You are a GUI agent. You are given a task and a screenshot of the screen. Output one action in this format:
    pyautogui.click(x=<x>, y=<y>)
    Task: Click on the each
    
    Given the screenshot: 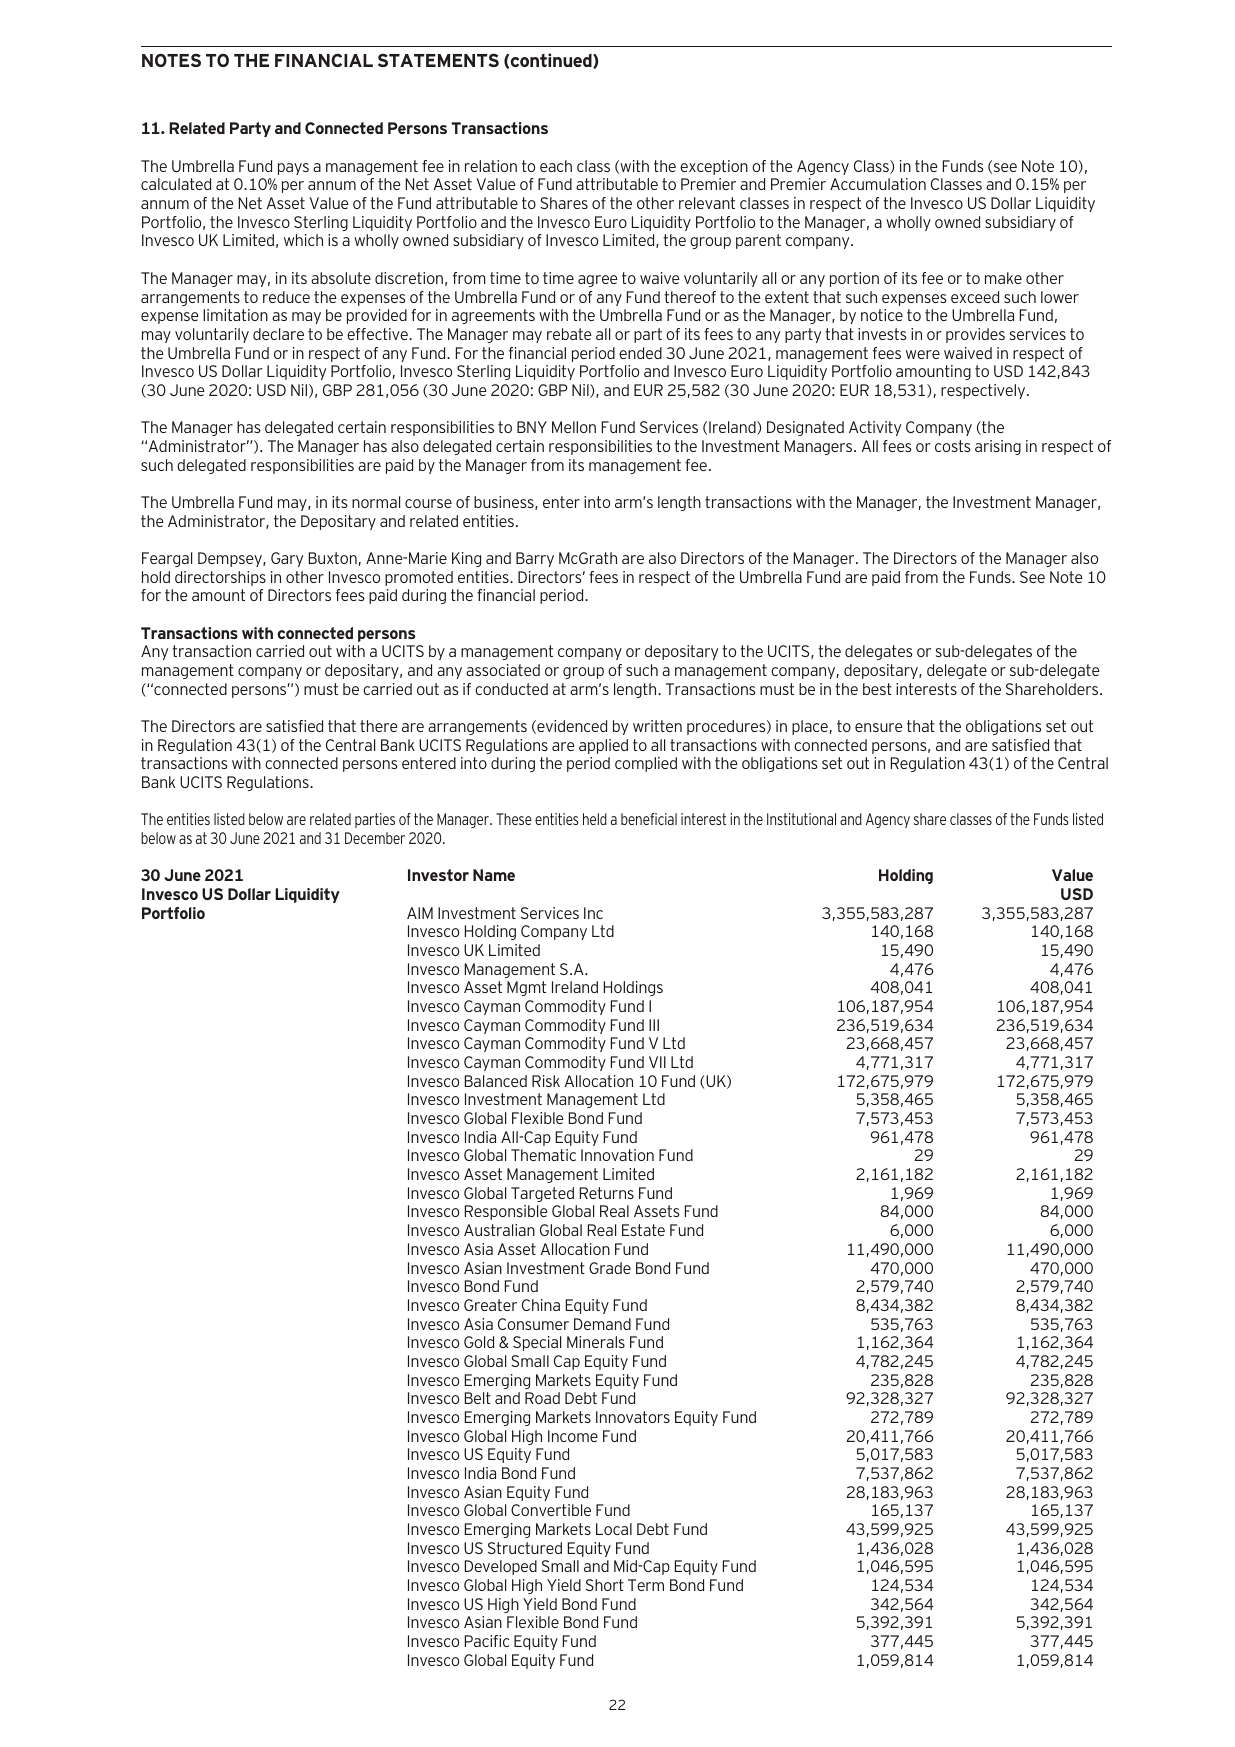 What is the action you would take?
    pyautogui.click(x=556, y=166)
